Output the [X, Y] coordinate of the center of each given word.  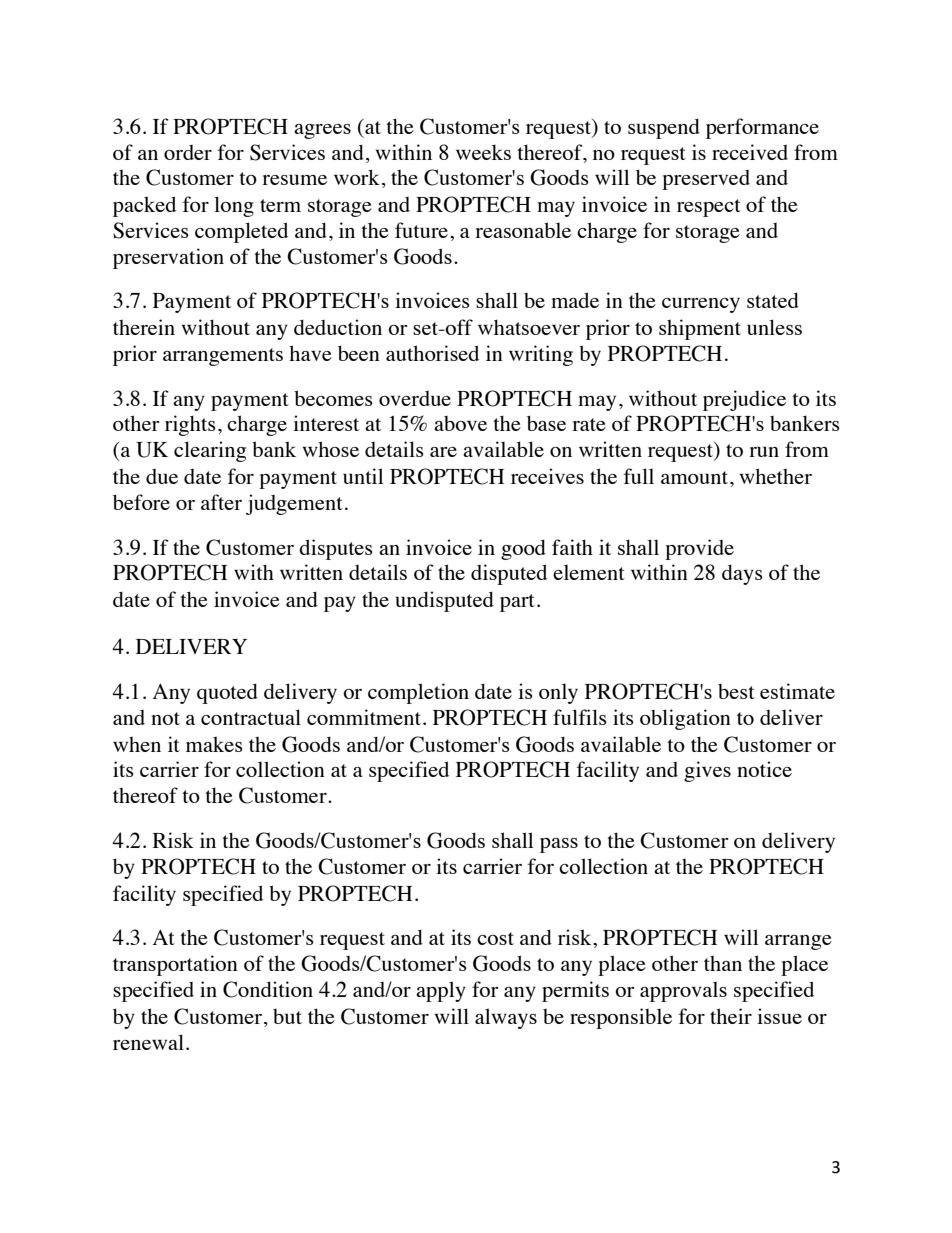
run [764, 452]
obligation [685, 719]
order [188, 152]
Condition [268, 989]
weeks [483, 152]
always [506, 1018]
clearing [210, 451]
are [443, 452]
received [750, 152]
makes [214, 744]
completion [418, 693]
